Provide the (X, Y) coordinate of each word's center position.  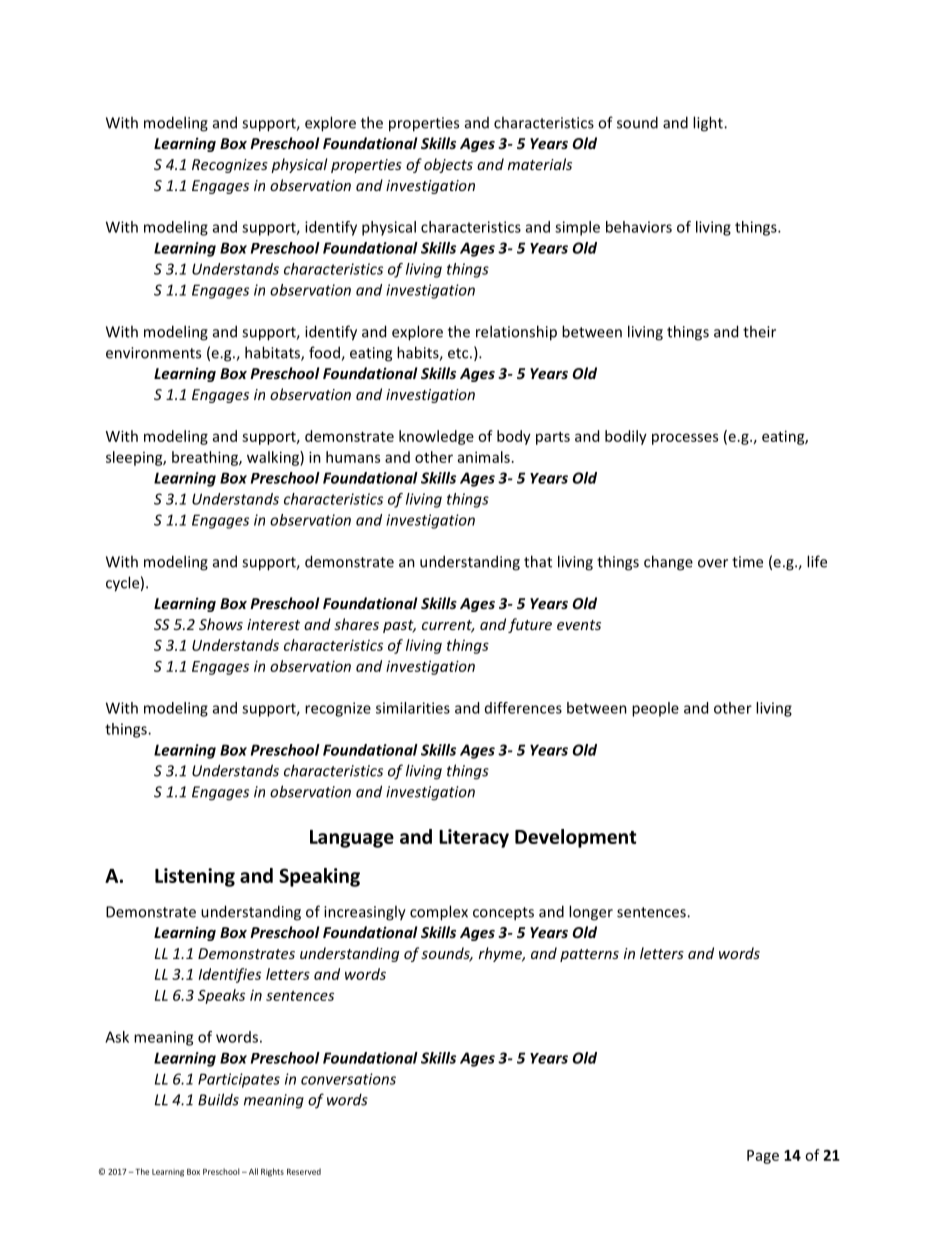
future (530, 625)
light (709, 124)
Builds (218, 1099)
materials (540, 164)
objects (448, 165)
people (655, 709)
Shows (221, 624)
